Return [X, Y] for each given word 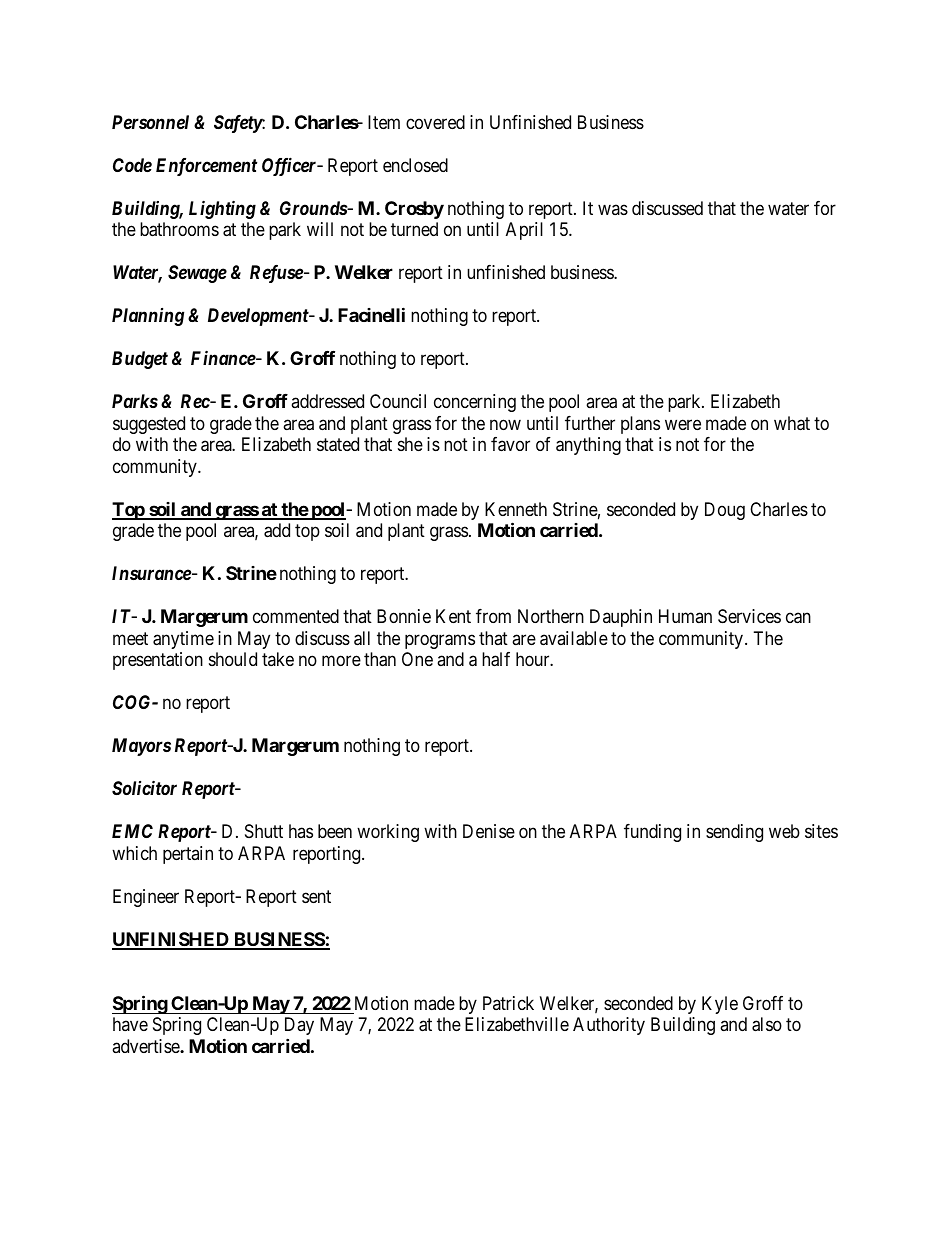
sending [734, 833]
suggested [149, 425]
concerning [475, 403]
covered [435, 122]
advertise [146, 1046]
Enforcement [206, 167]
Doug [725, 511]
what [792, 423]
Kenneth [516, 509]
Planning [148, 317]
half [496, 659]
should [233, 659]
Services [749, 616]
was [613, 209]
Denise [489, 831]
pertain [188, 855]
